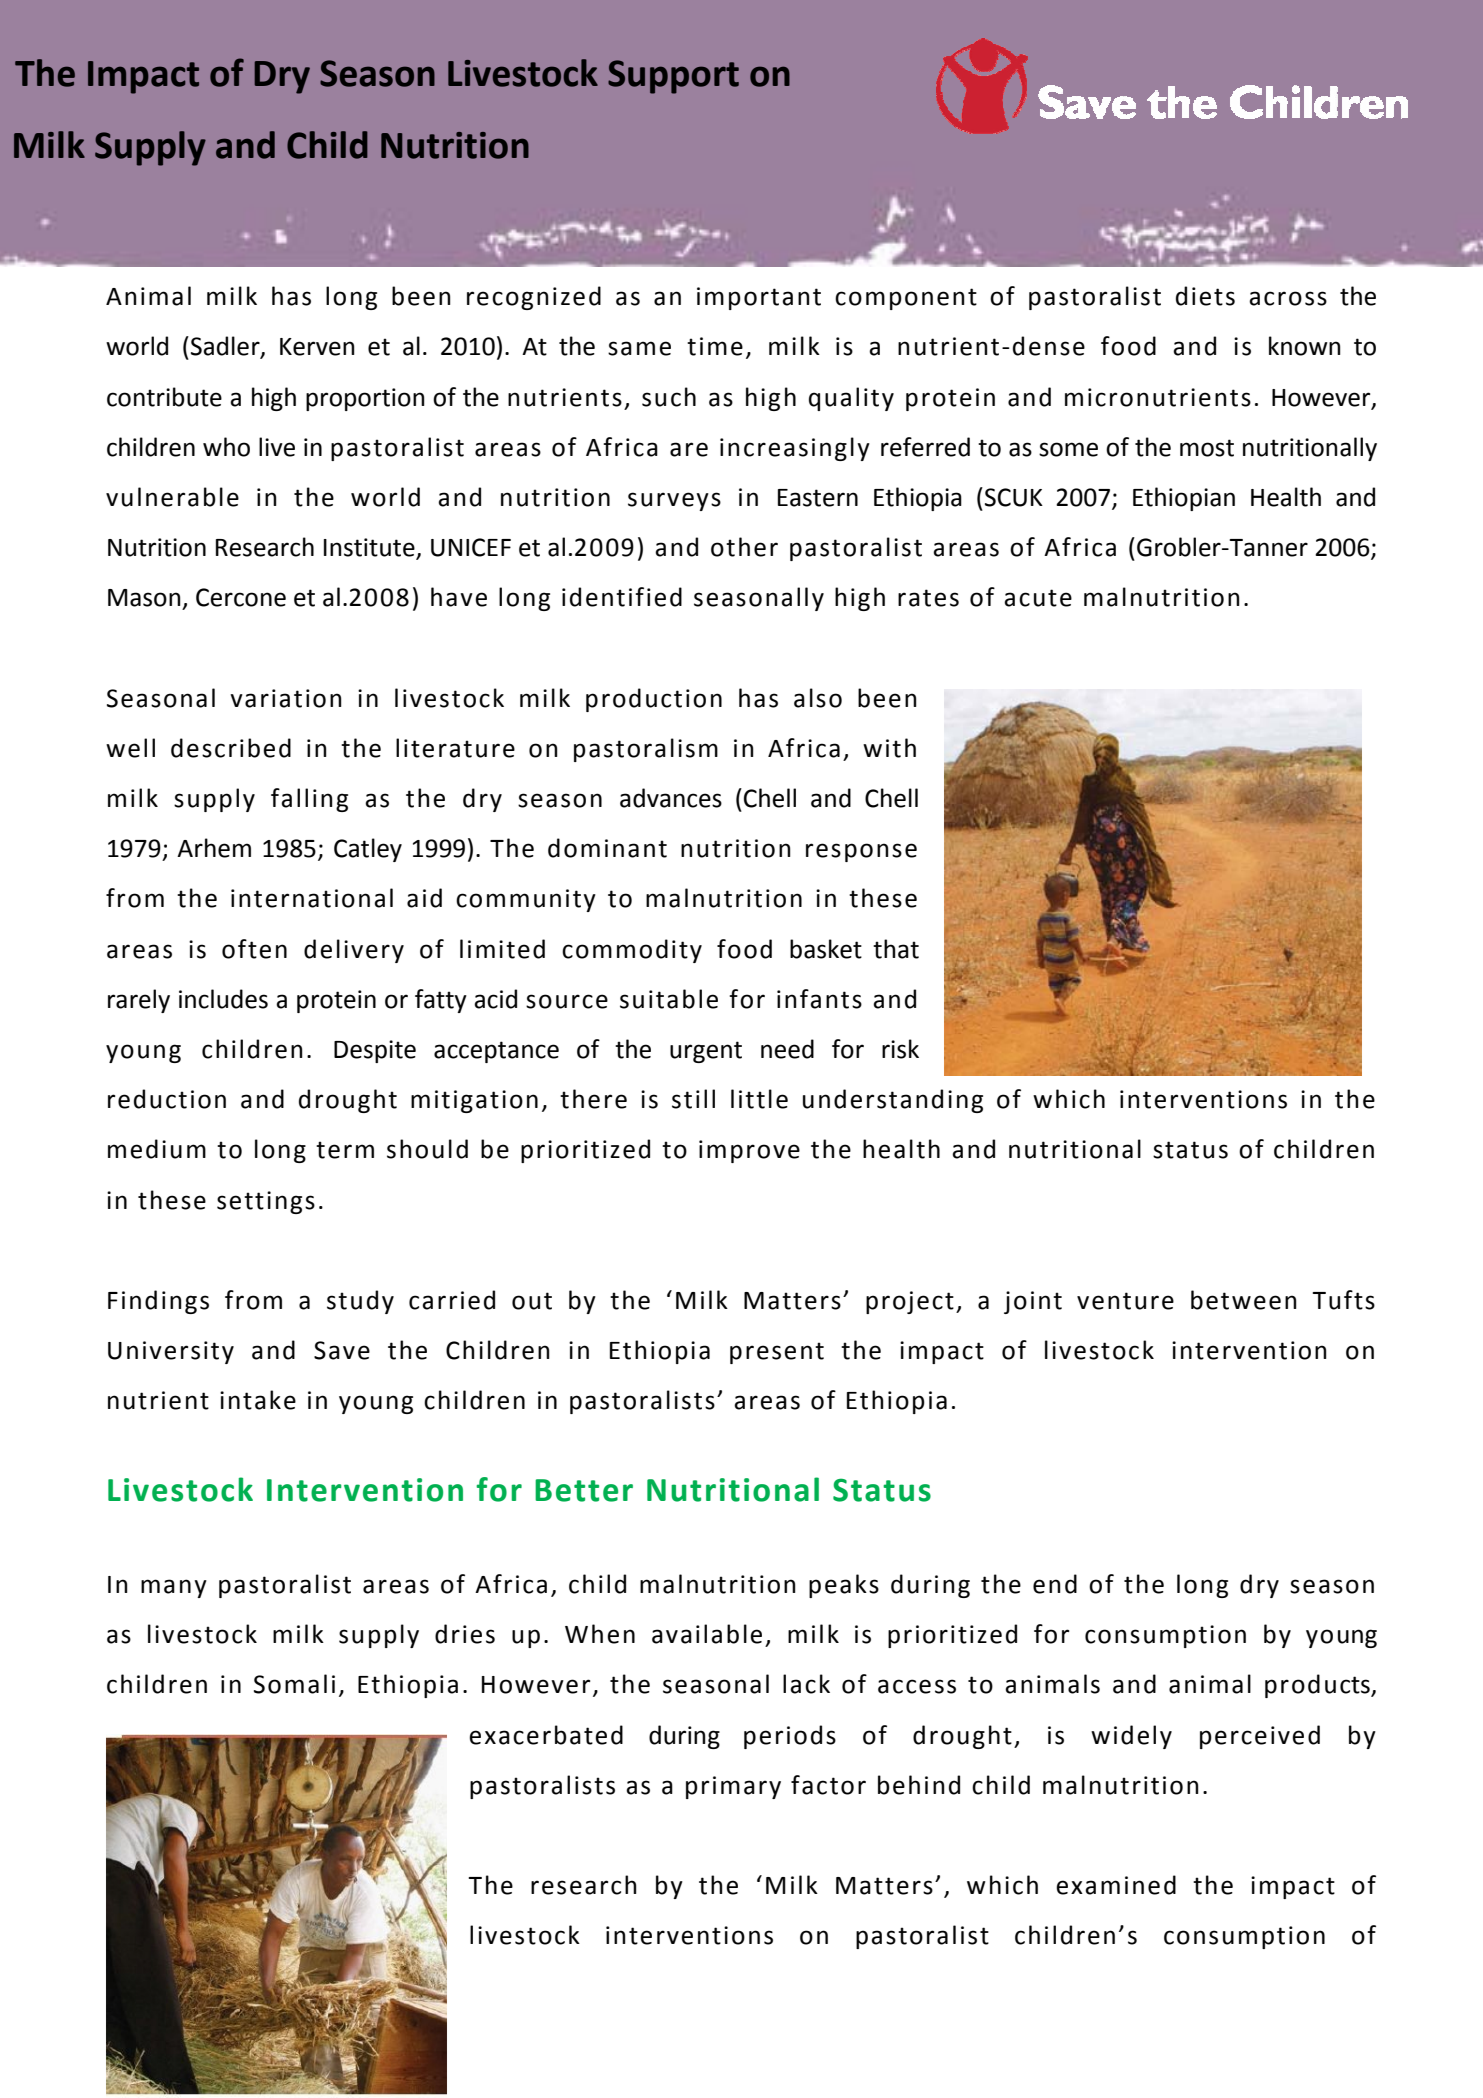 Image resolution: width=1483 pixels, height=2098 pixels. What do you see at coordinates (294, 1684) in the document?
I see `Somali` at bounding box center [294, 1684].
